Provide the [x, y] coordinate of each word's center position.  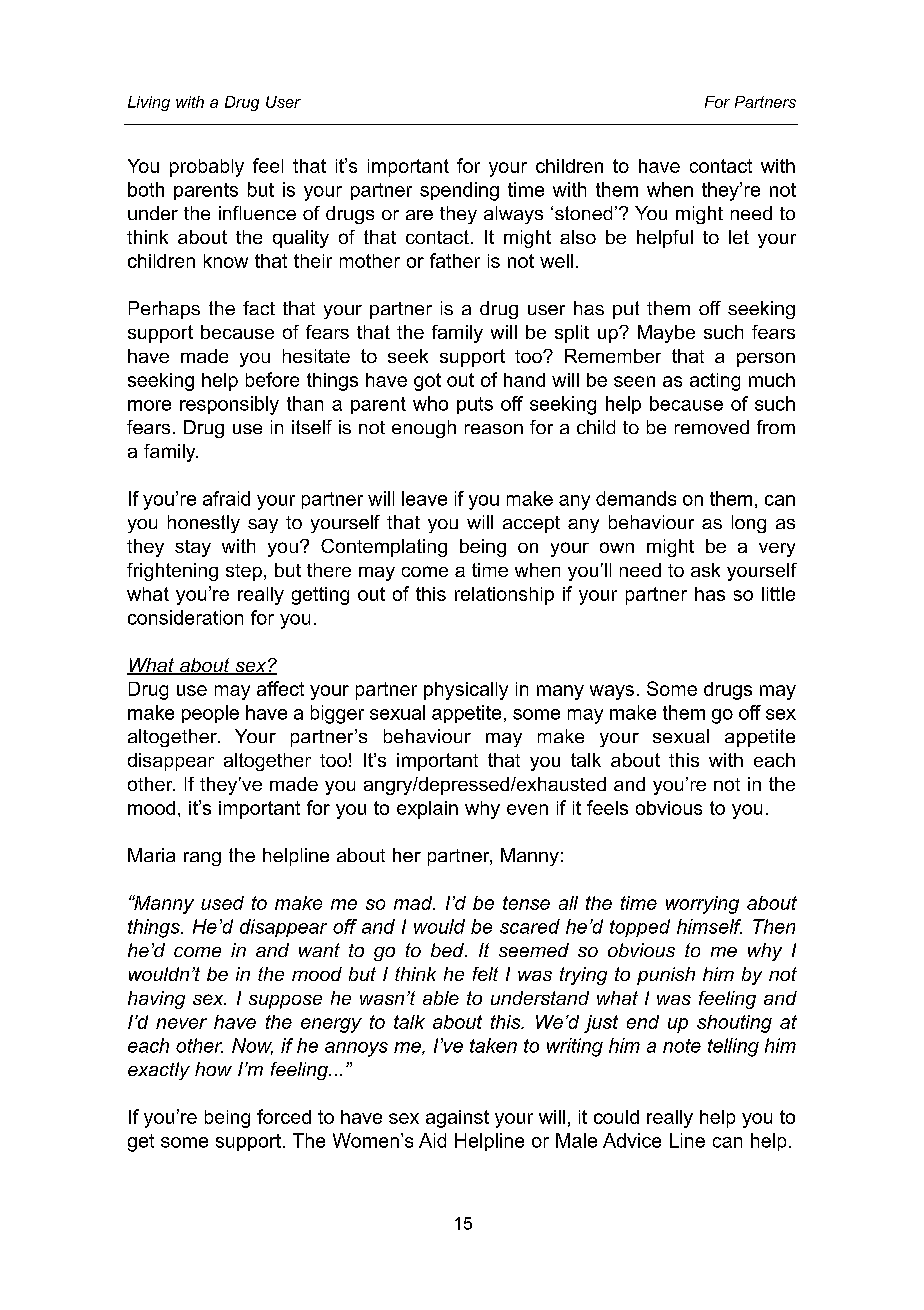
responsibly [229, 405]
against [457, 1119]
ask [705, 570]
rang [202, 859]
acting [715, 382]
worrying [702, 905]
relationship [504, 596]
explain [427, 810]
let [739, 237]
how [213, 1069]
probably [207, 168]
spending [459, 191]
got [427, 382]
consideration [185, 617]
